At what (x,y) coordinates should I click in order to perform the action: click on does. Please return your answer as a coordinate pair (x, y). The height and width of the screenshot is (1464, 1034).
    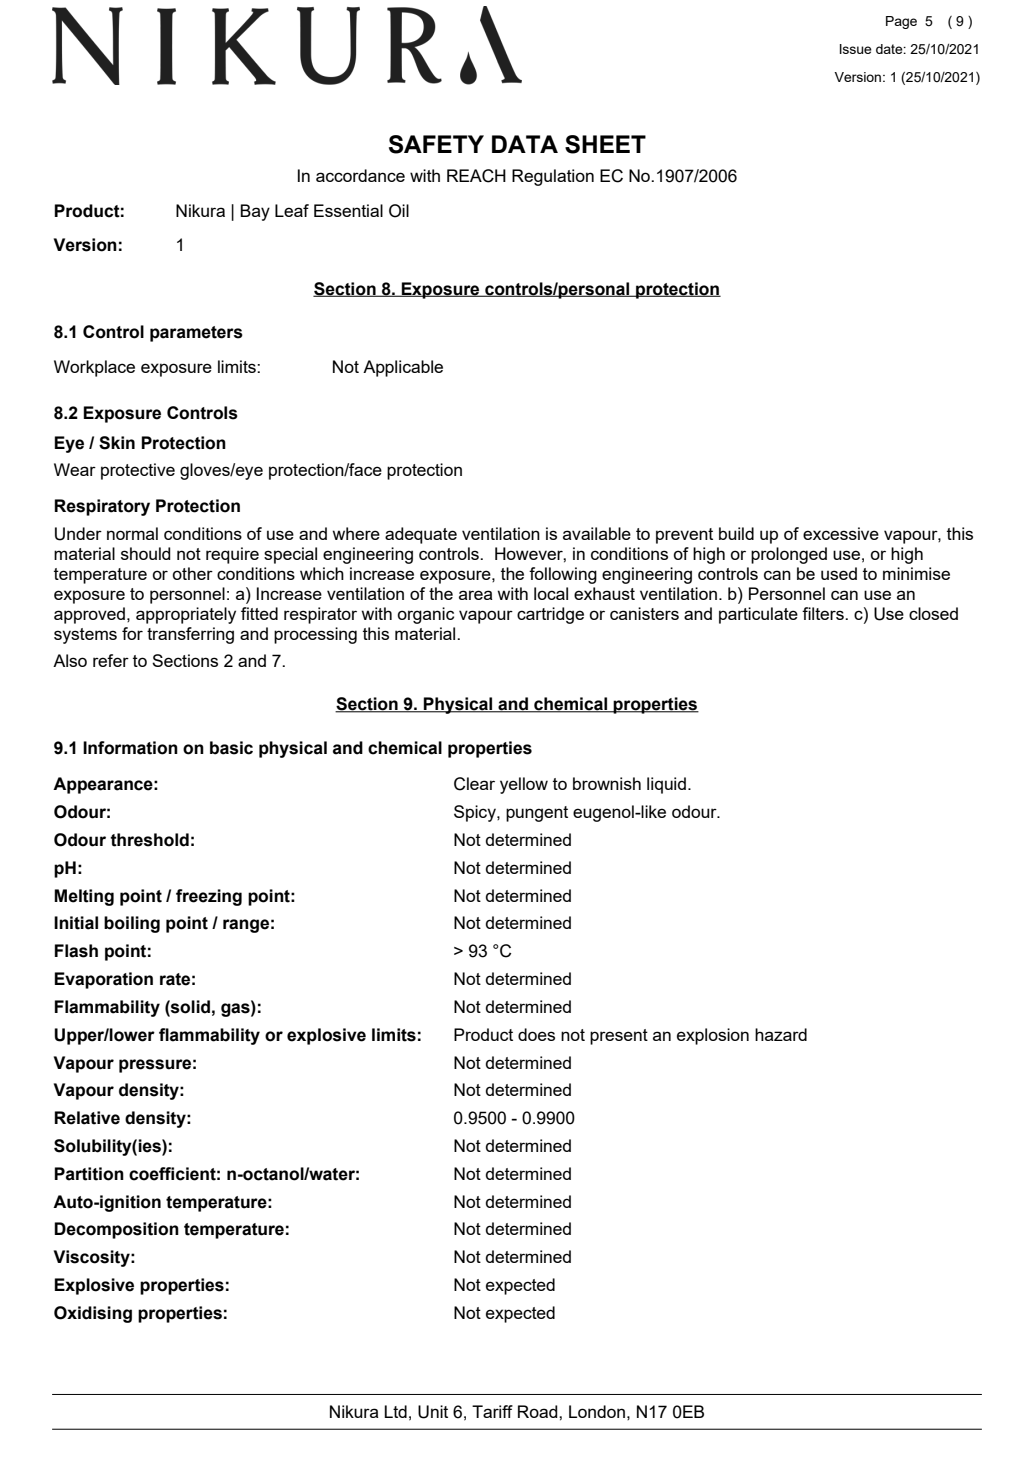
    Looking at the image, I should click on (536, 1034).
